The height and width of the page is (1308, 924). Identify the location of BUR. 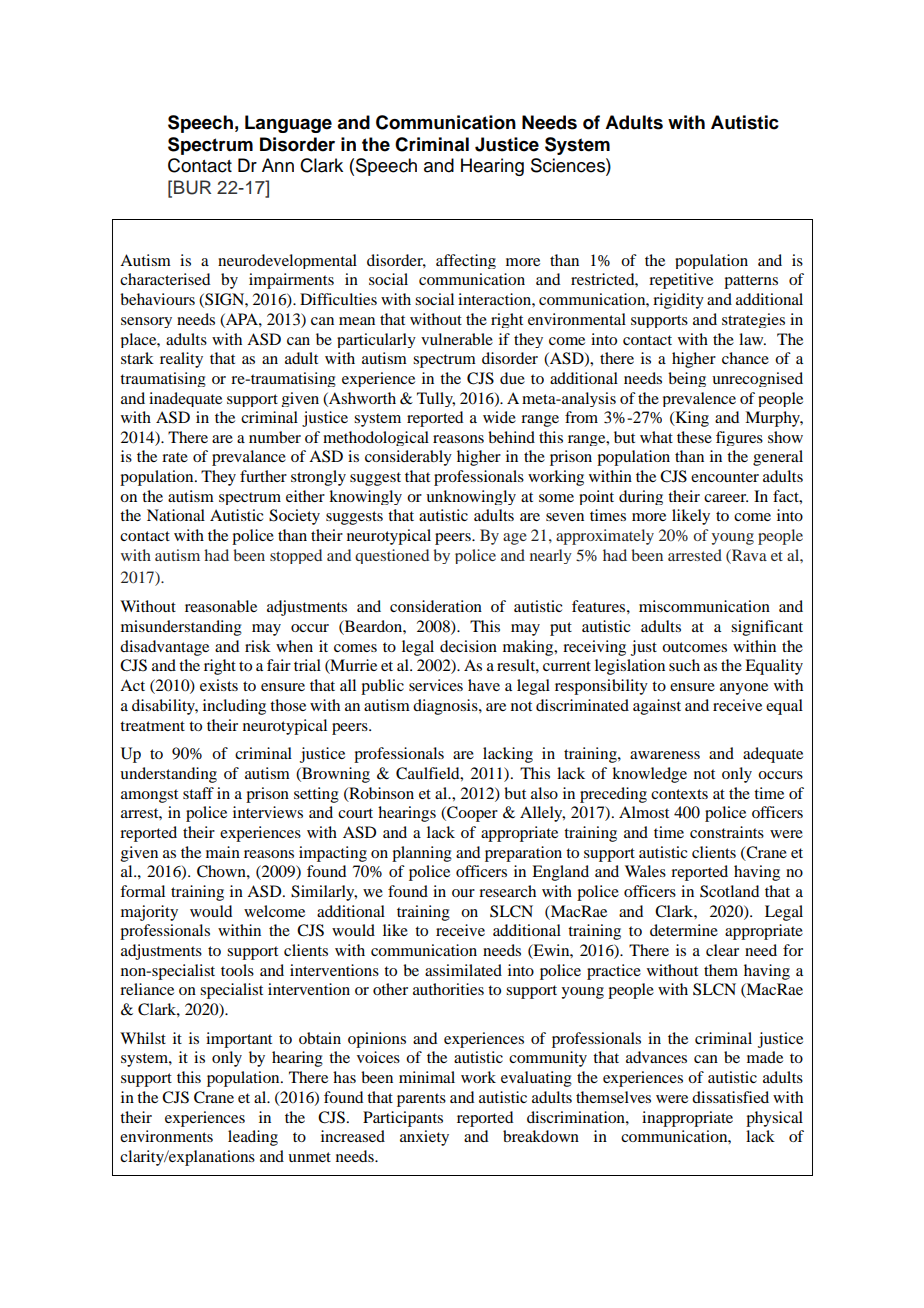
(192, 187).
